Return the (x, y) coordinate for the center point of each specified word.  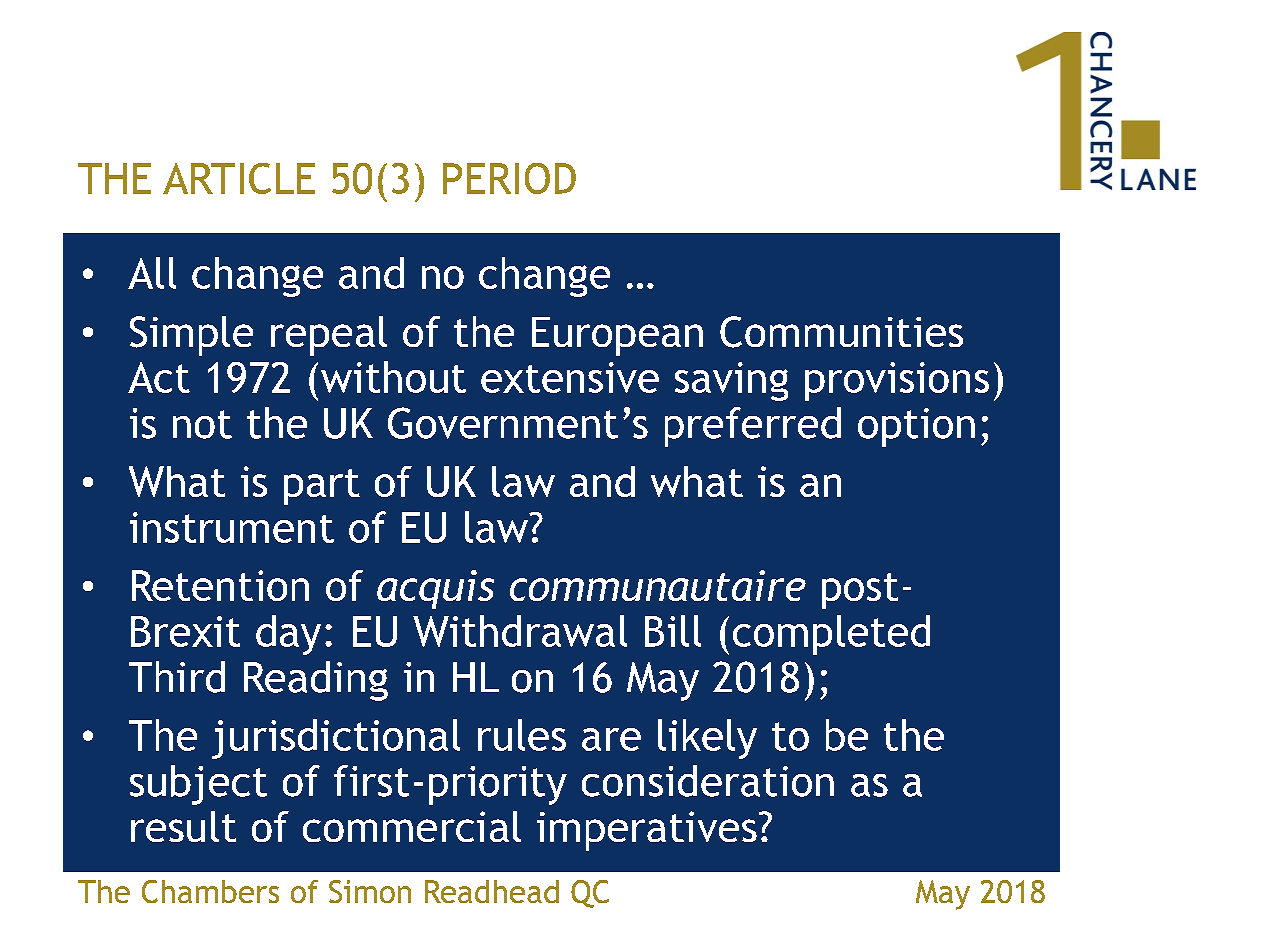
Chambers (210, 891)
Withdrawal (520, 631)
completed (831, 635)
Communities (841, 332)
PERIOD (509, 178)
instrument (232, 527)
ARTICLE (239, 178)
